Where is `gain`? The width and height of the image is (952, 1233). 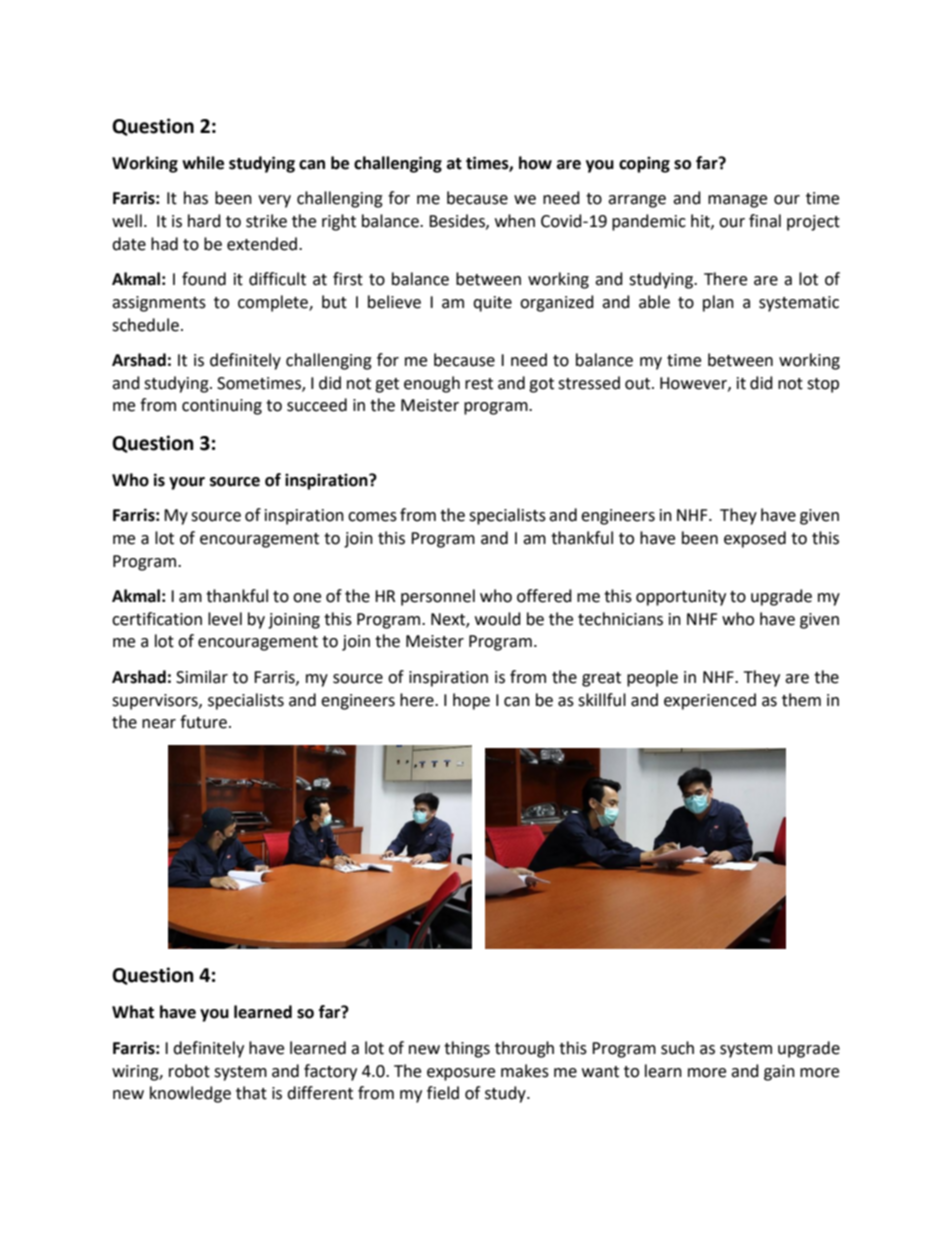
gain is located at coordinates (779, 1073).
